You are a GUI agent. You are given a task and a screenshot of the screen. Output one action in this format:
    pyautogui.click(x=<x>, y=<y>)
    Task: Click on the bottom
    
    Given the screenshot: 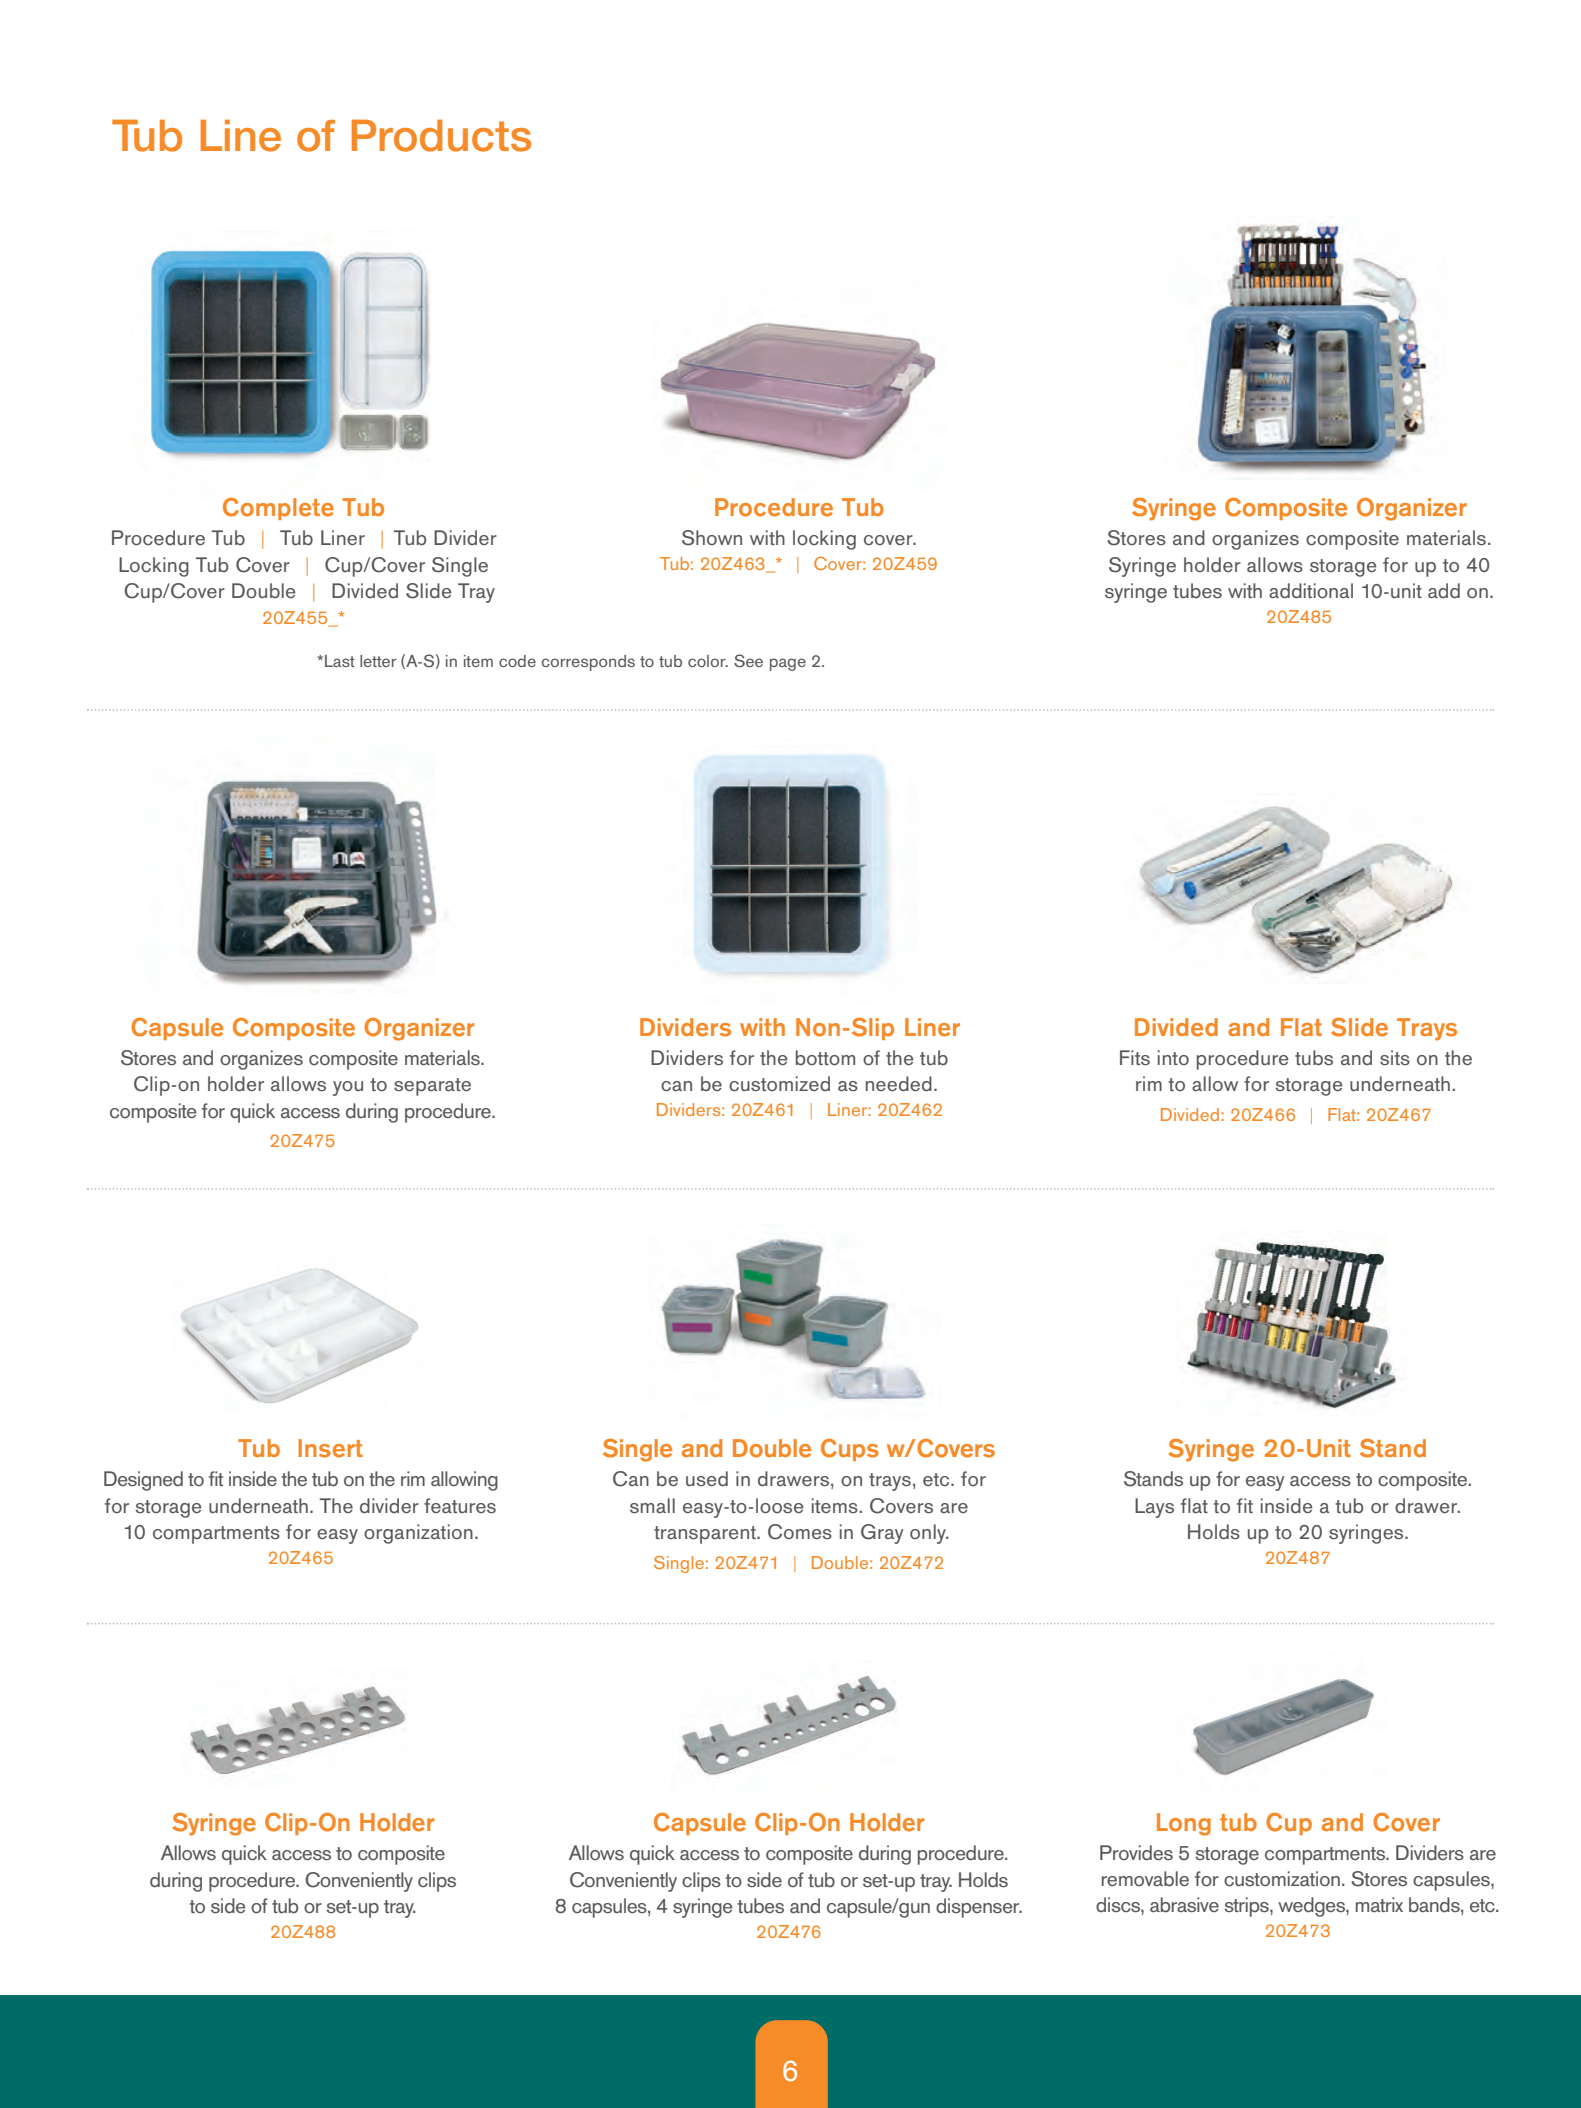 What is the action you would take?
    pyautogui.click(x=825, y=1057)
